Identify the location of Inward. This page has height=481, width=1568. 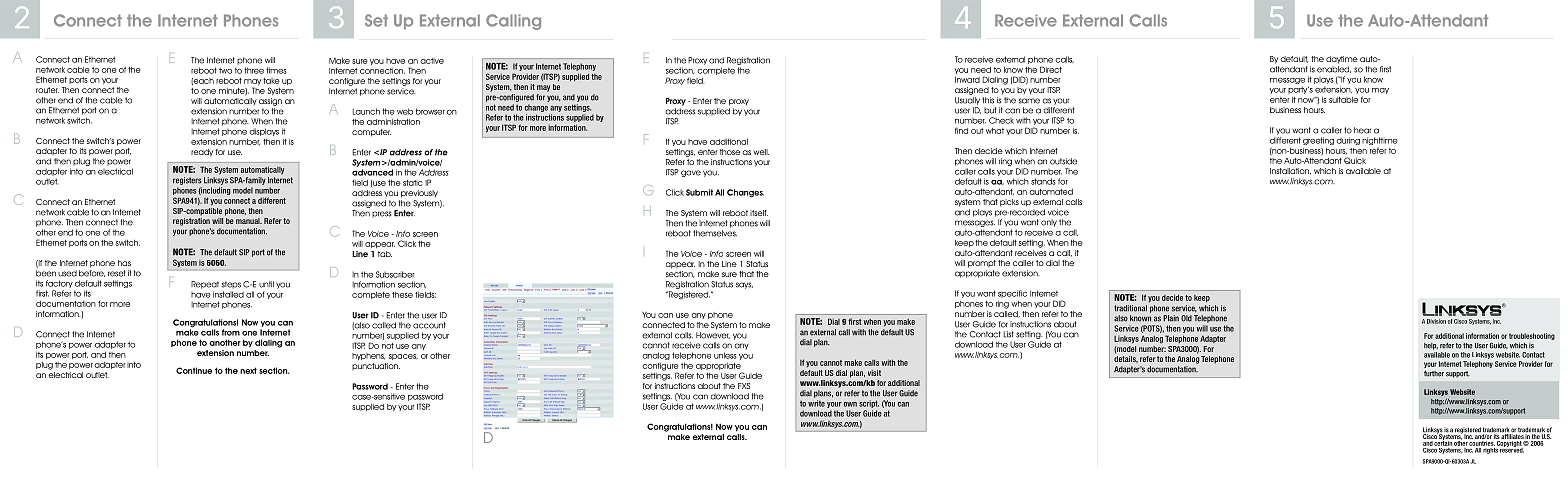
(967, 80).
